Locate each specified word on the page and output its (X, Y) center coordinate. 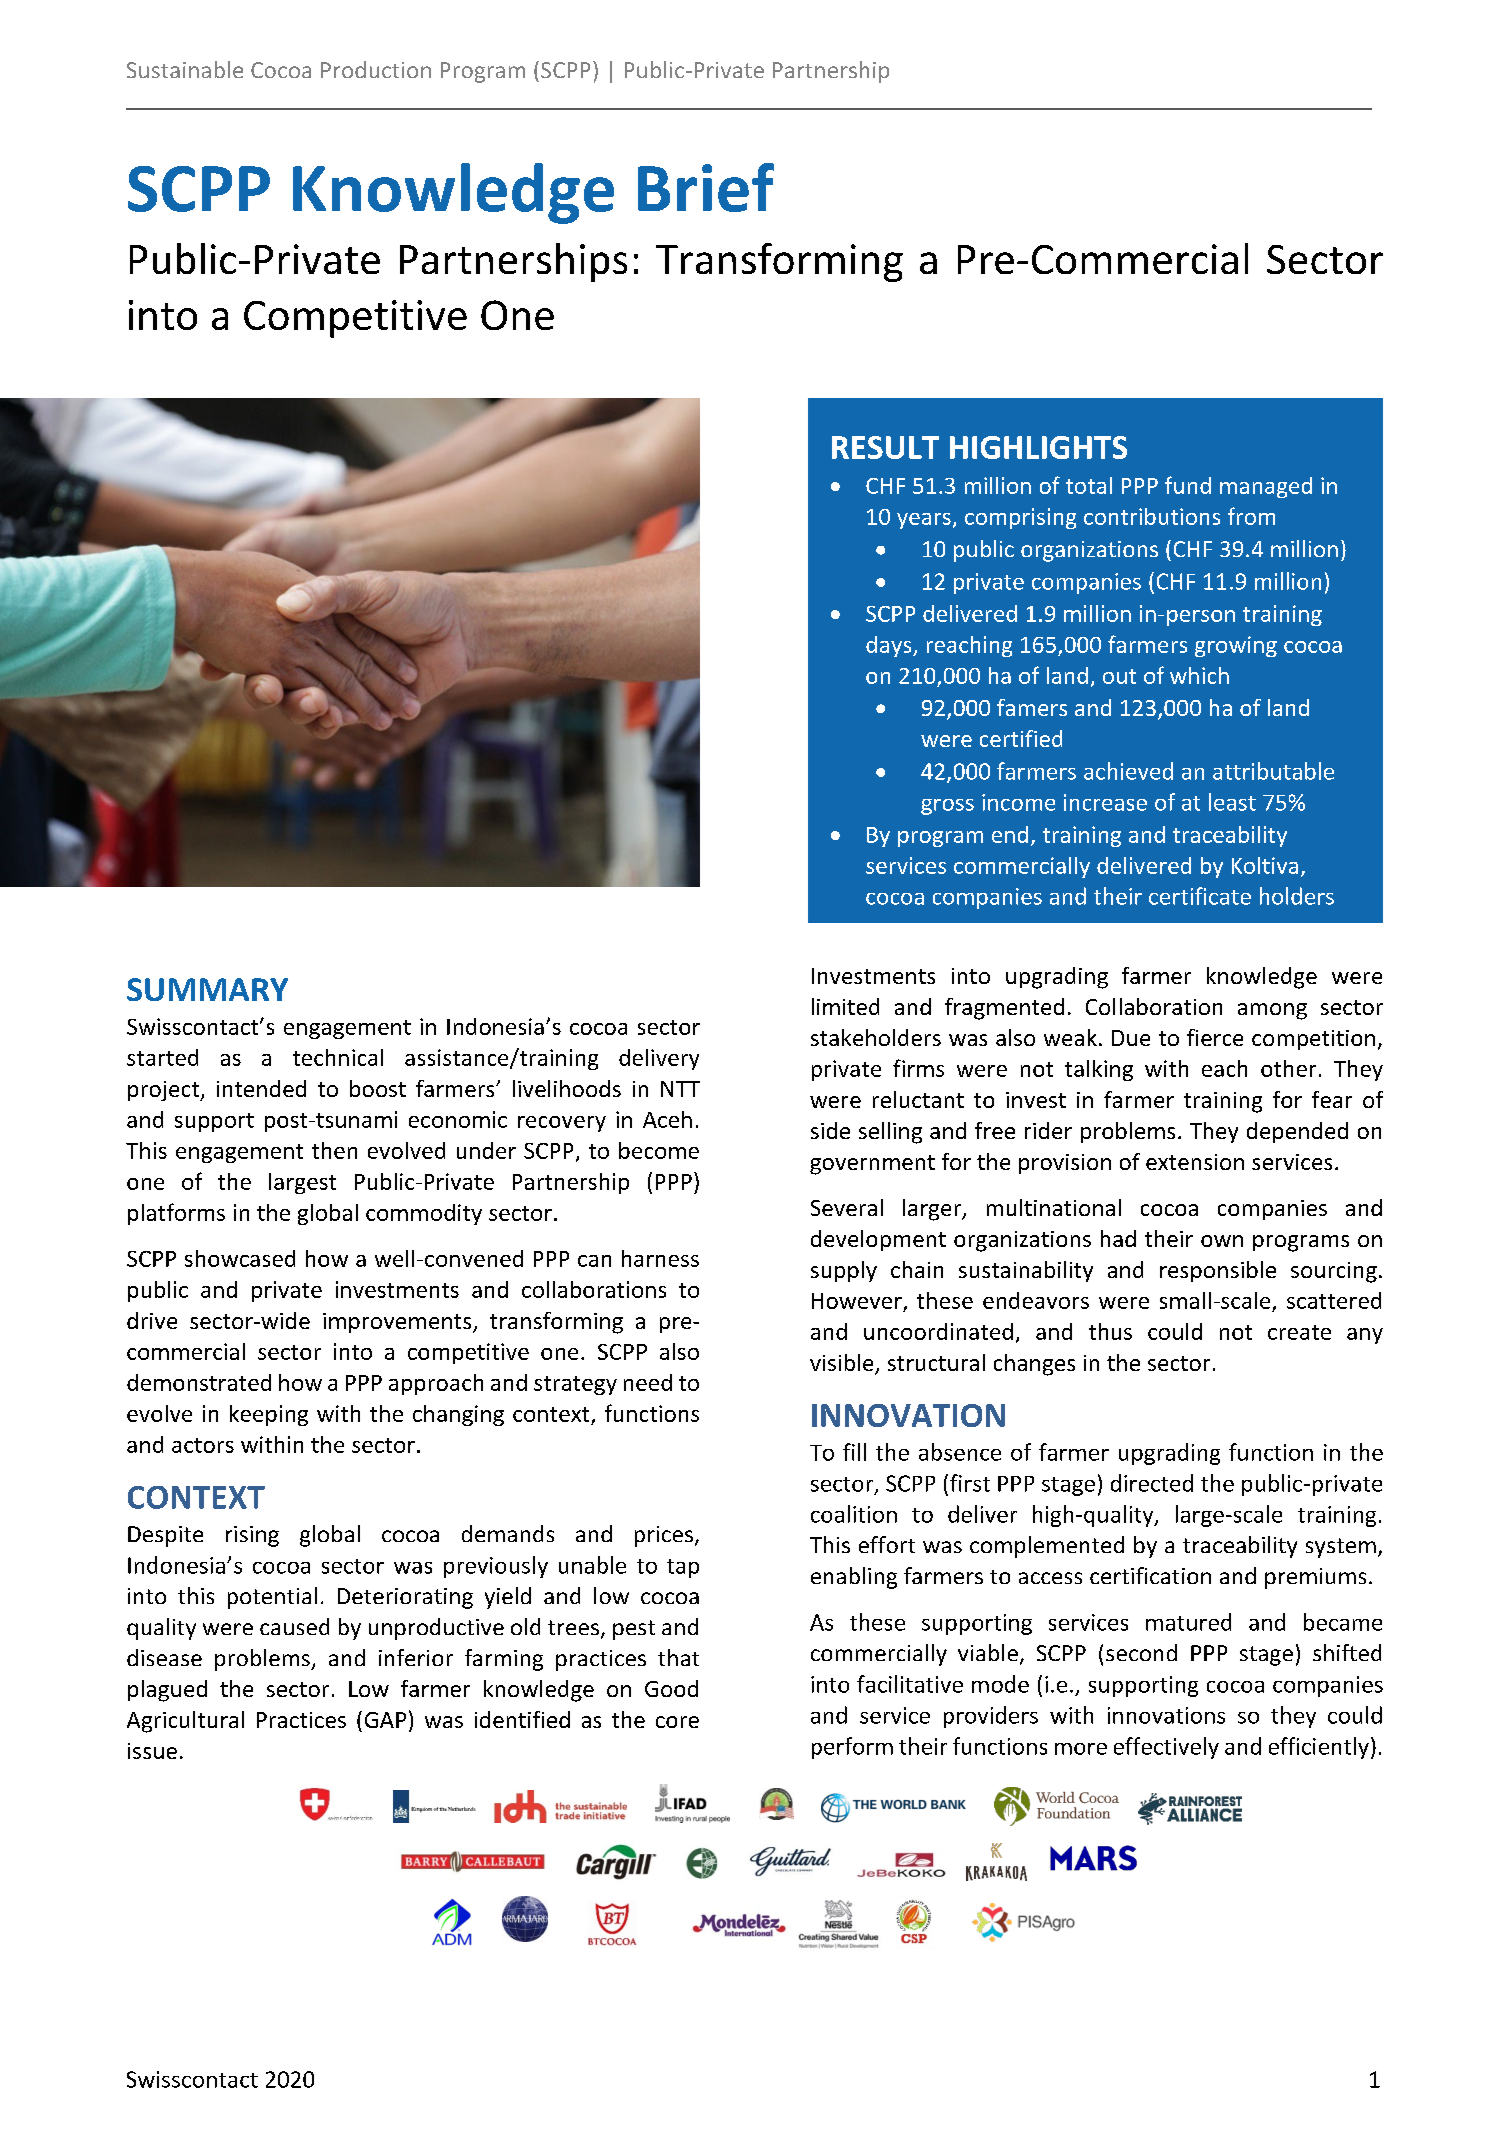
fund (1188, 485)
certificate (1200, 896)
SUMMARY (207, 989)
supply (844, 1271)
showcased (240, 1258)
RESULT (885, 447)
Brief (706, 187)
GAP (385, 1720)
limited (845, 1006)
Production (376, 69)
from (1251, 516)
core (677, 1722)
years (924, 521)
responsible (1218, 1271)
